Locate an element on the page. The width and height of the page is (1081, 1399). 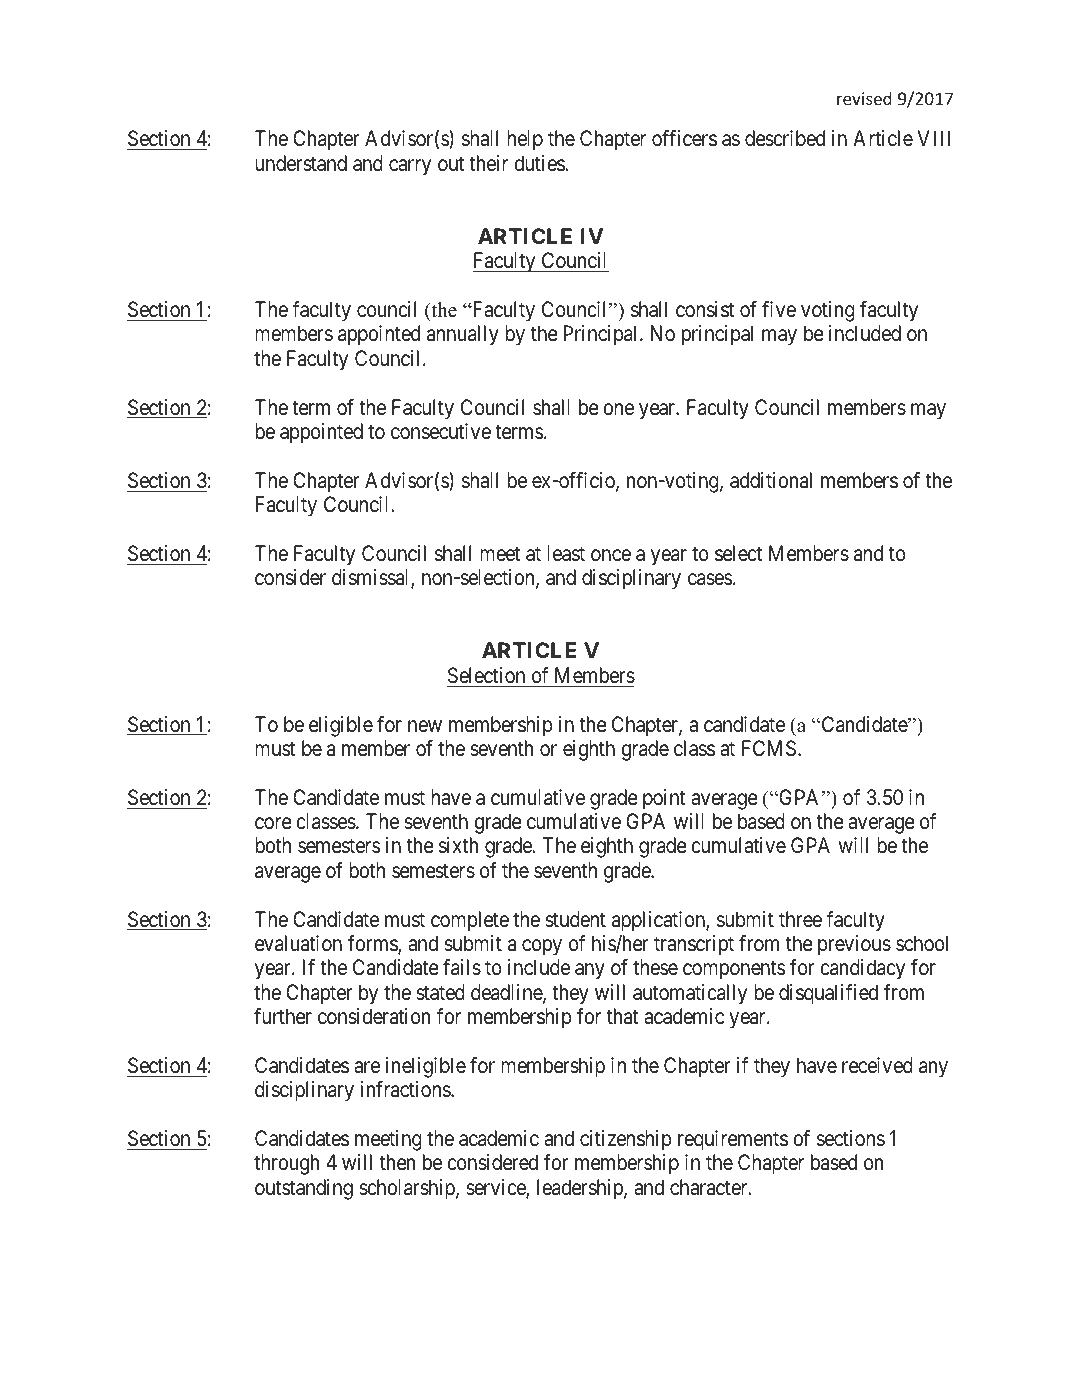
annually is located at coordinates (463, 335).
